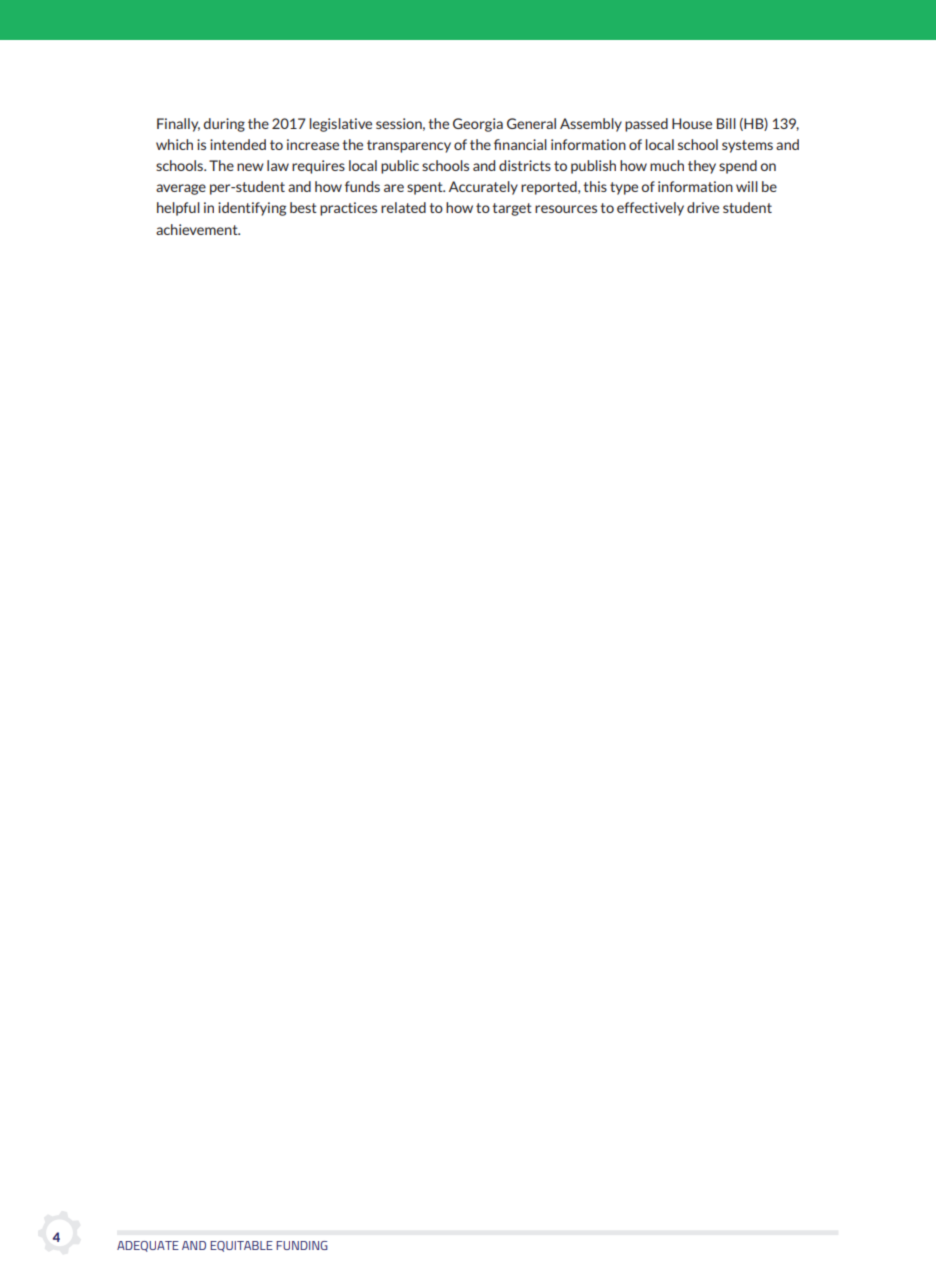 The height and width of the image is (1288, 936). I want to click on effectively, so click(650, 209).
